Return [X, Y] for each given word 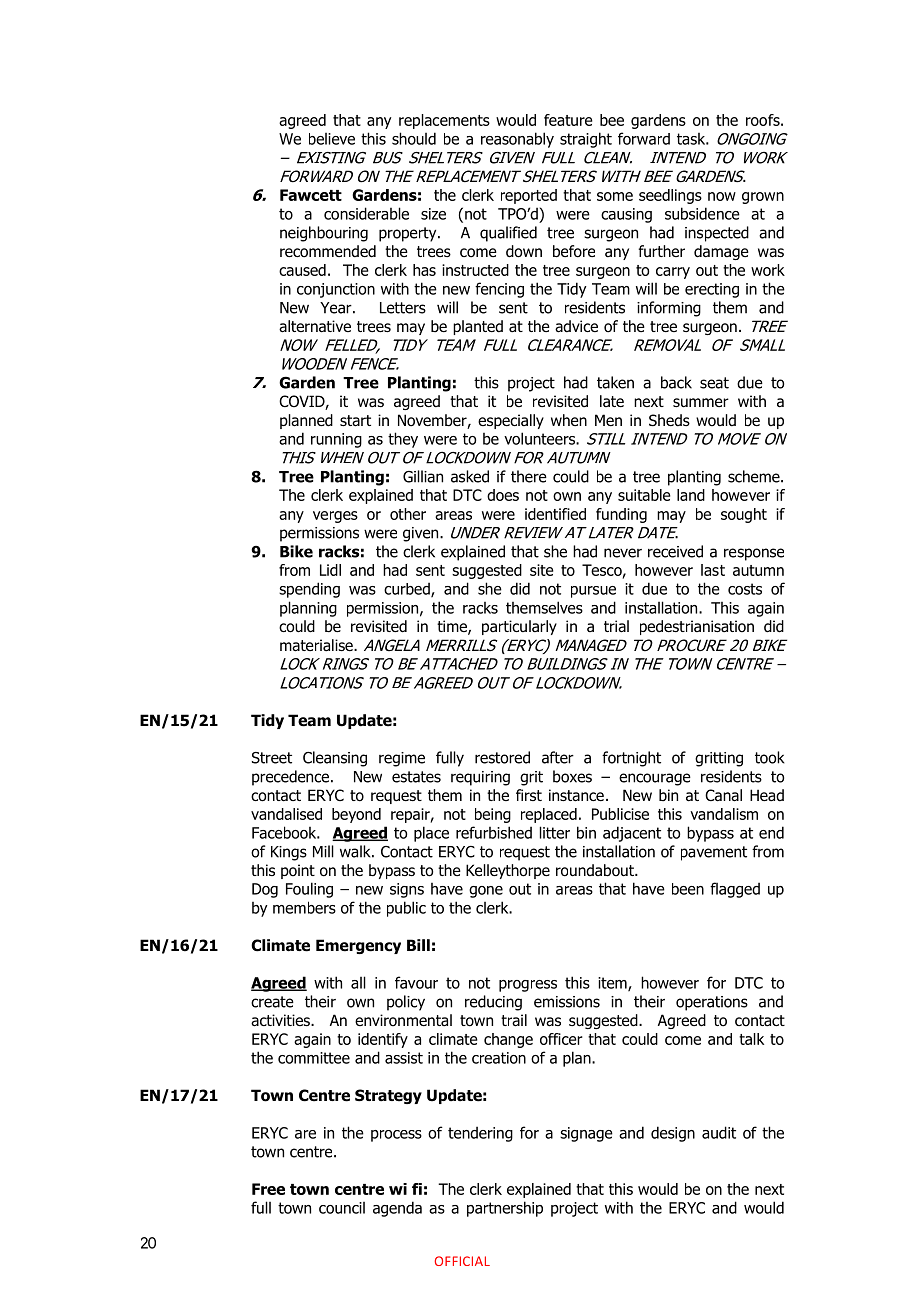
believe [332, 139]
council [342, 1208]
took [770, 757]
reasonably [517, 140]
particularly [519, 627]
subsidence [702, 213]
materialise [317, 645]
